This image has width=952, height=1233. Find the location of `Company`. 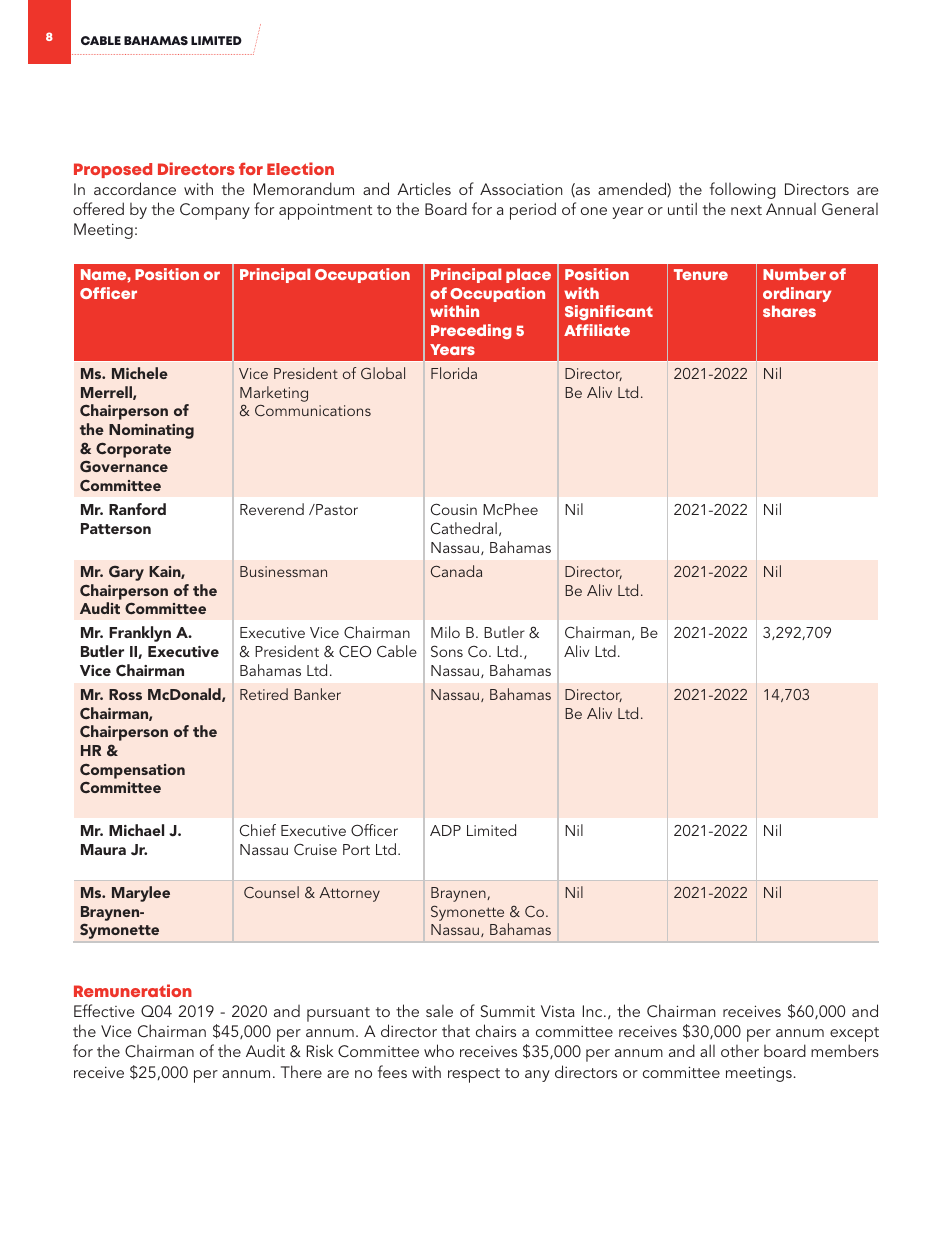

Company is located at coordinates (215, 211).
